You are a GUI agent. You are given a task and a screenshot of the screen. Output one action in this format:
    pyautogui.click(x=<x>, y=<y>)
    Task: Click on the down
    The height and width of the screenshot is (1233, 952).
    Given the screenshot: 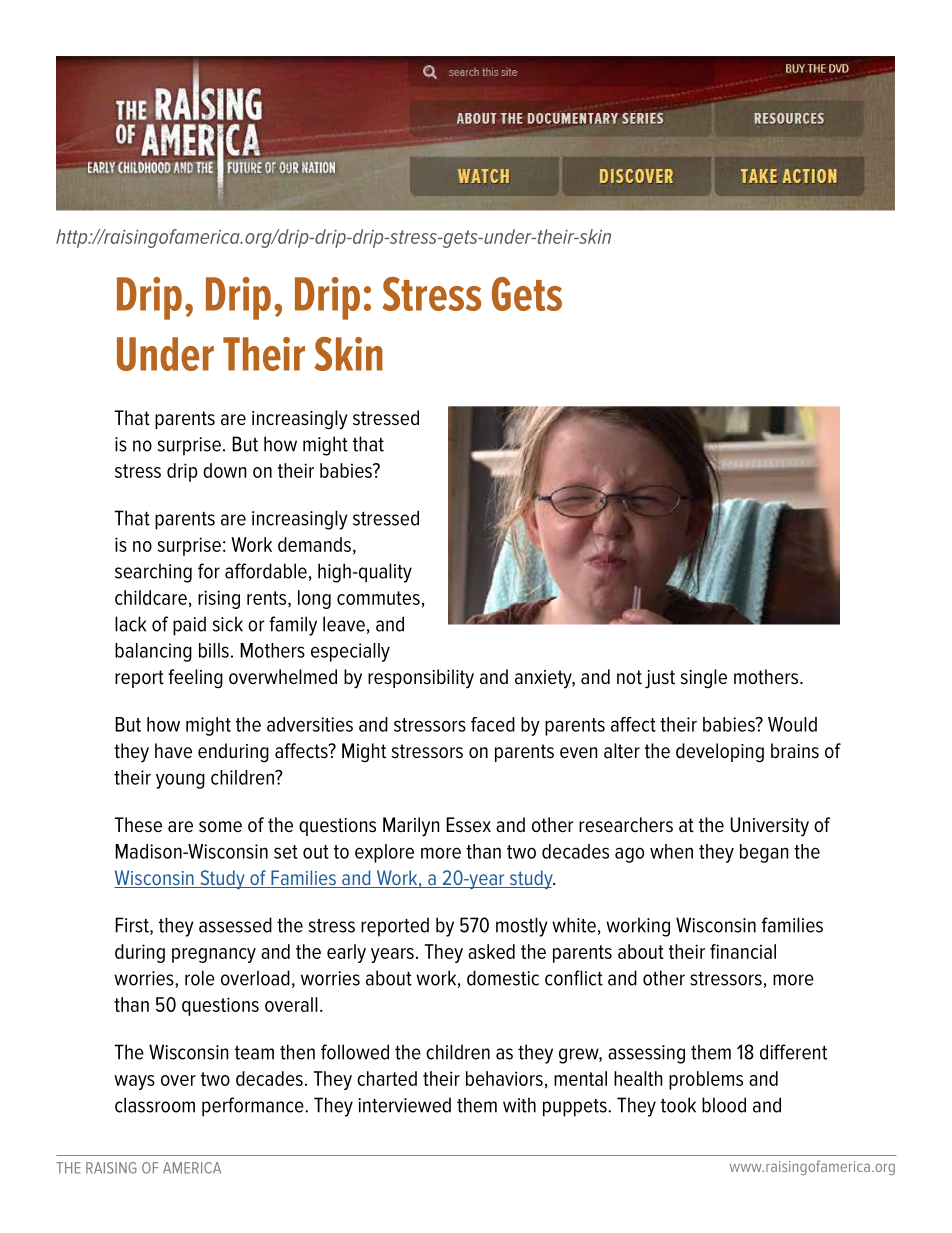 What is the action you would take?
    pyautogui.click(x=224, y=470)
